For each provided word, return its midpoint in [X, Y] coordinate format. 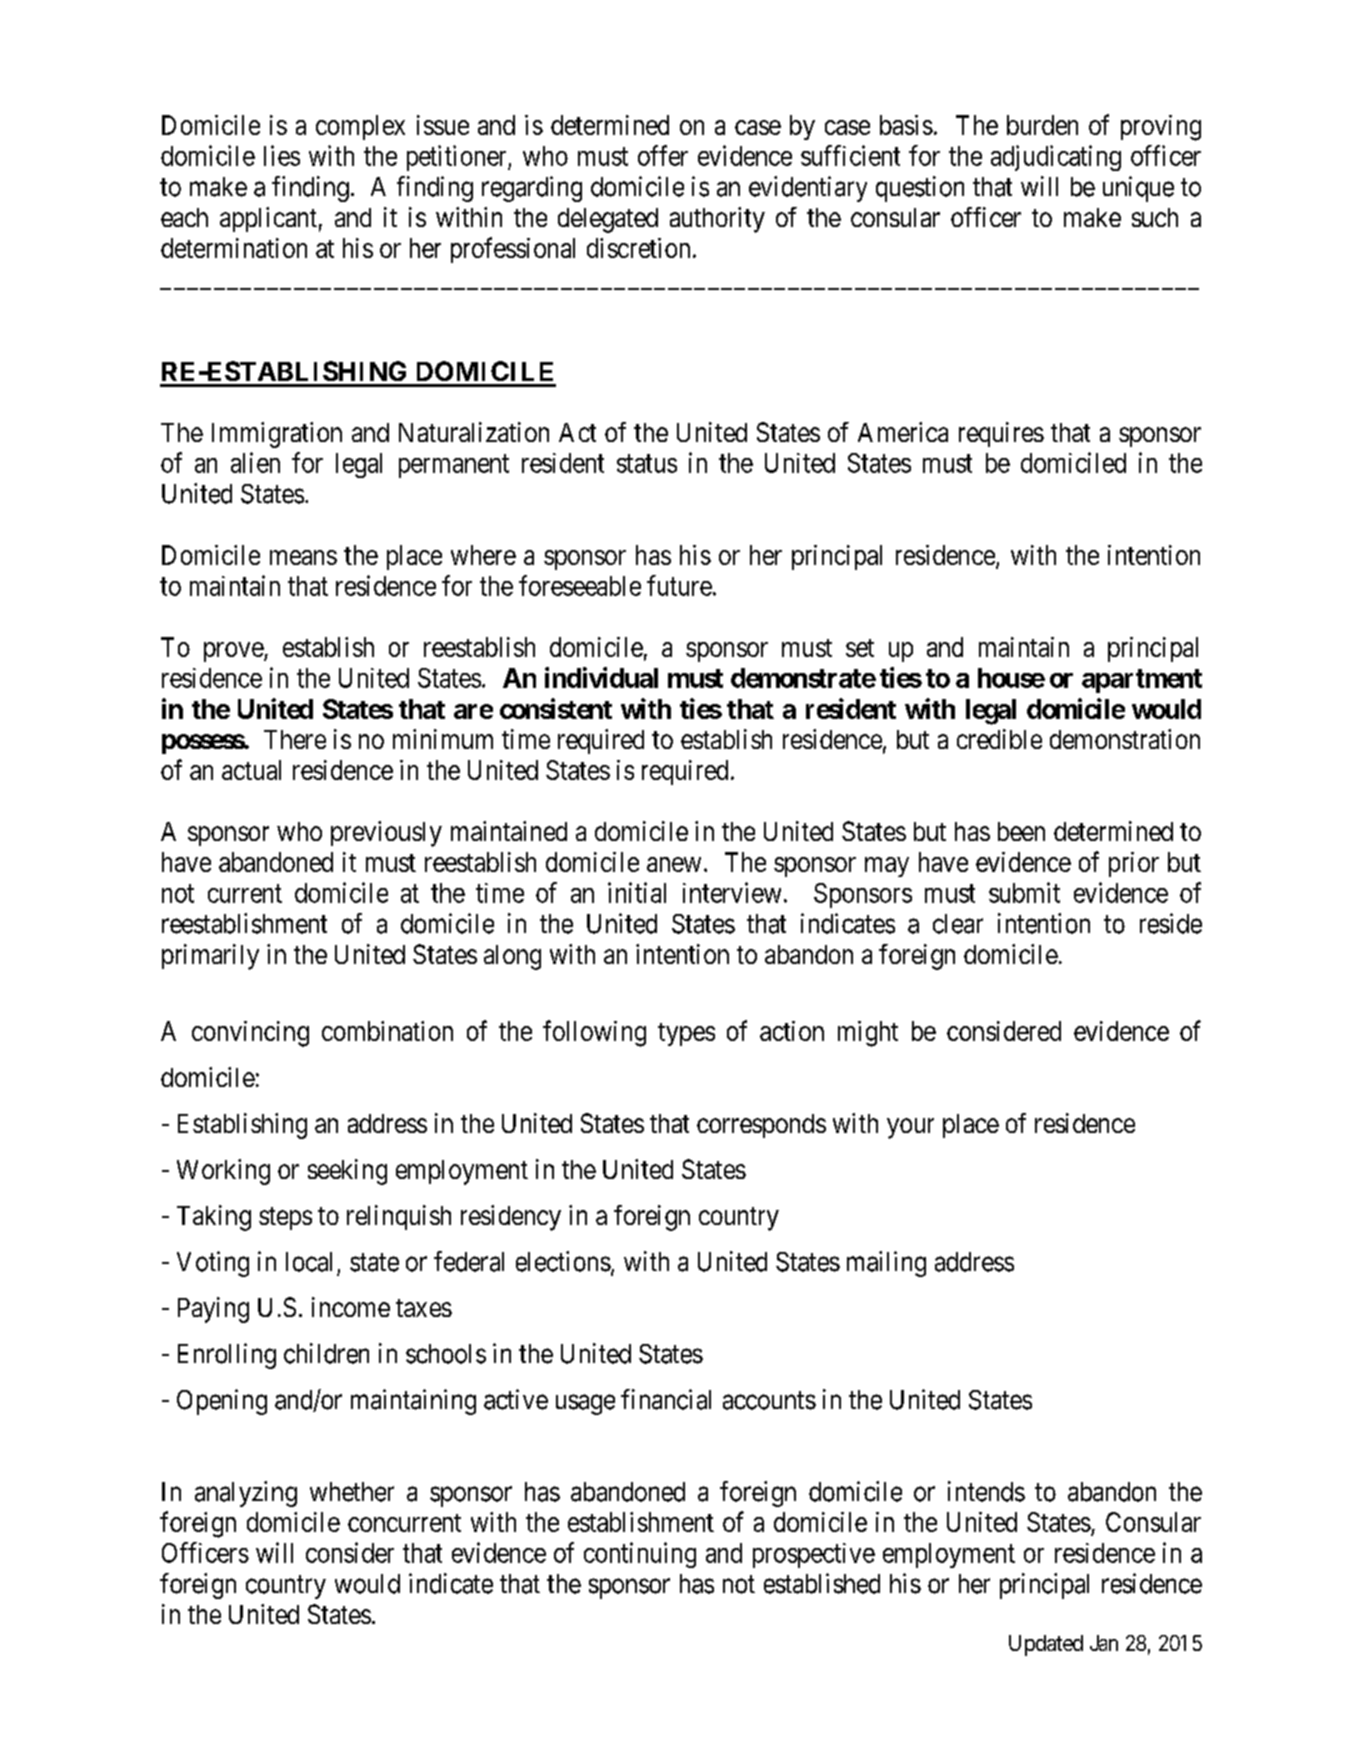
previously [386, 834]
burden [1042, 125]
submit [1024, 892]
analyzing [246, 1494]
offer [663, 155]
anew [674, 864]
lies [282, 155]
